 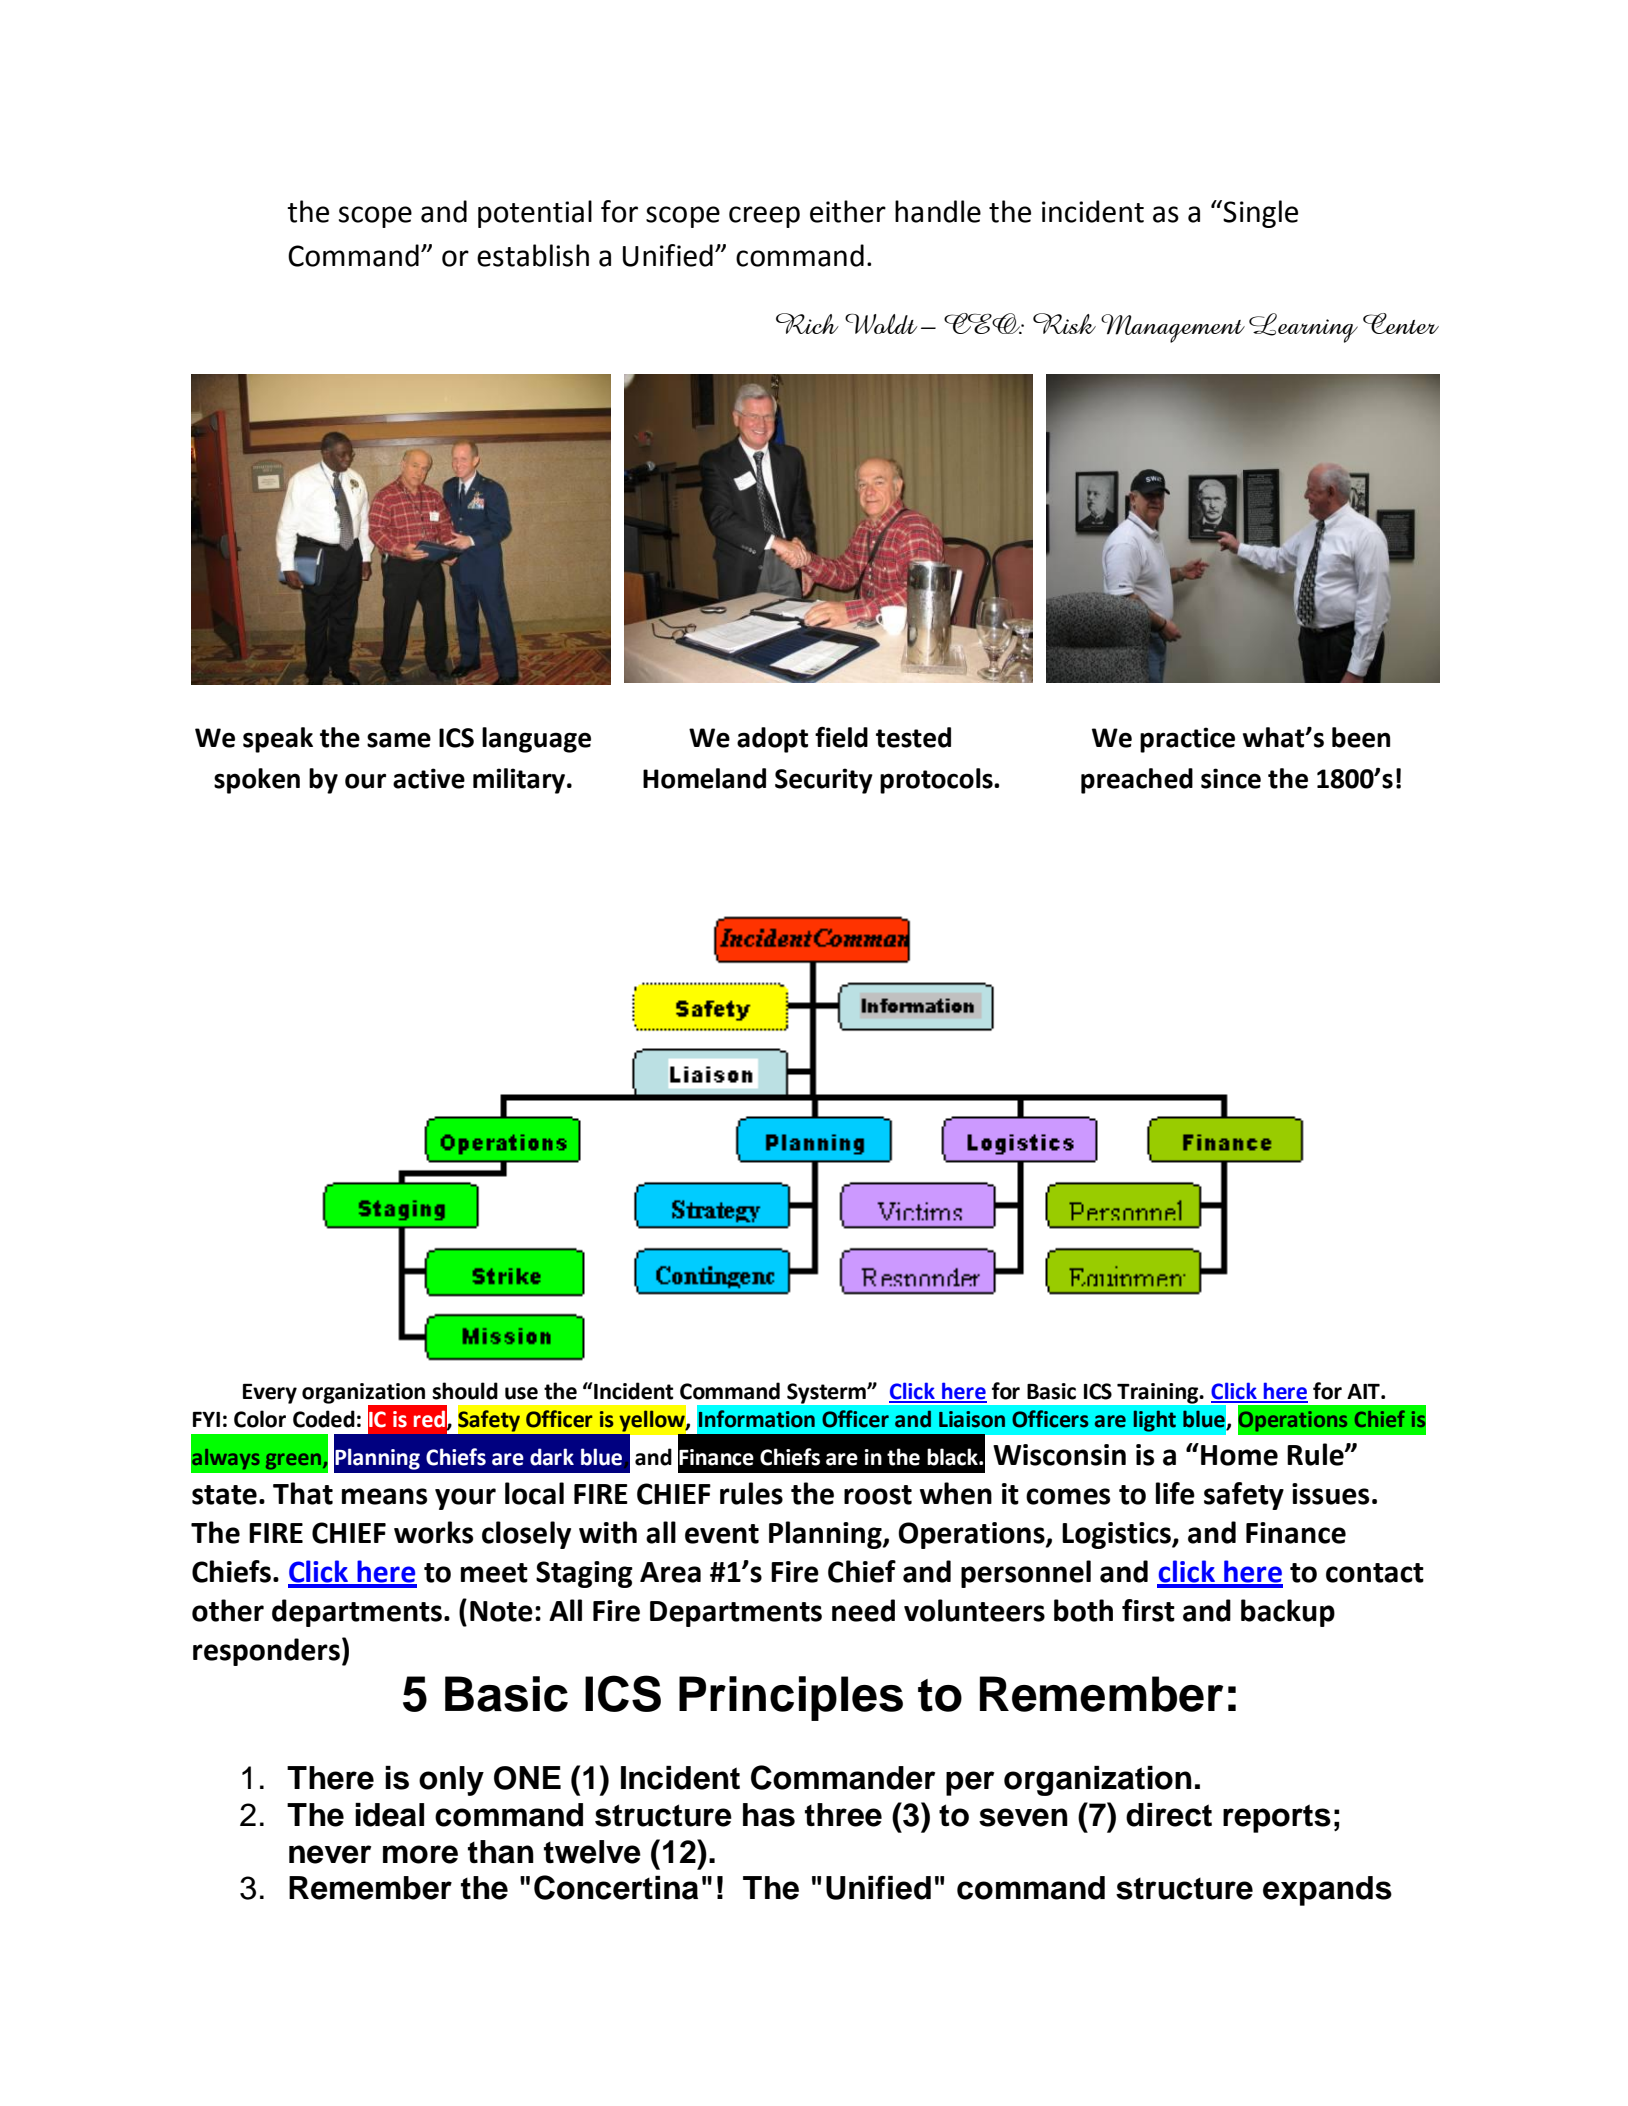 I want to click on active, so click(x=429, y=778).
